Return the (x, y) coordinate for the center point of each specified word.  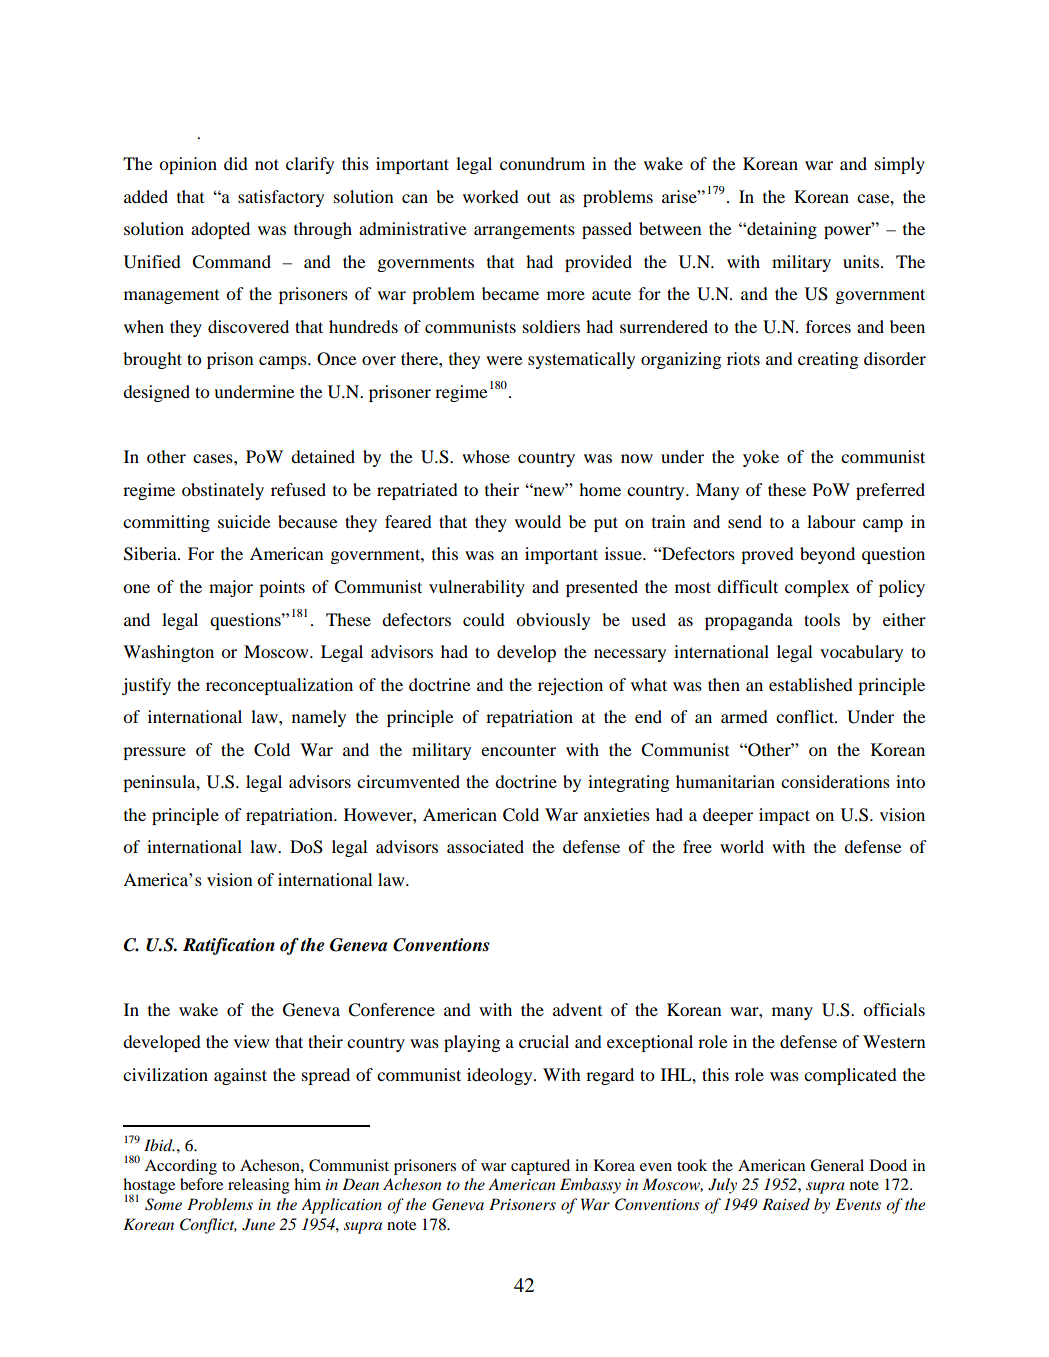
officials (894, 1009)
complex (817, 588)
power (849, 231)
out (539, 197)
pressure (154, 753)
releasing (259, 1186)
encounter (518, 750)
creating (828, 360)
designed (156, 393)
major (231, 588)
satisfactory (281, 198)
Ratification (229, 946)
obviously (553, 621)
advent (577, 1009)
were (504, 360)
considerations (835, 781)
